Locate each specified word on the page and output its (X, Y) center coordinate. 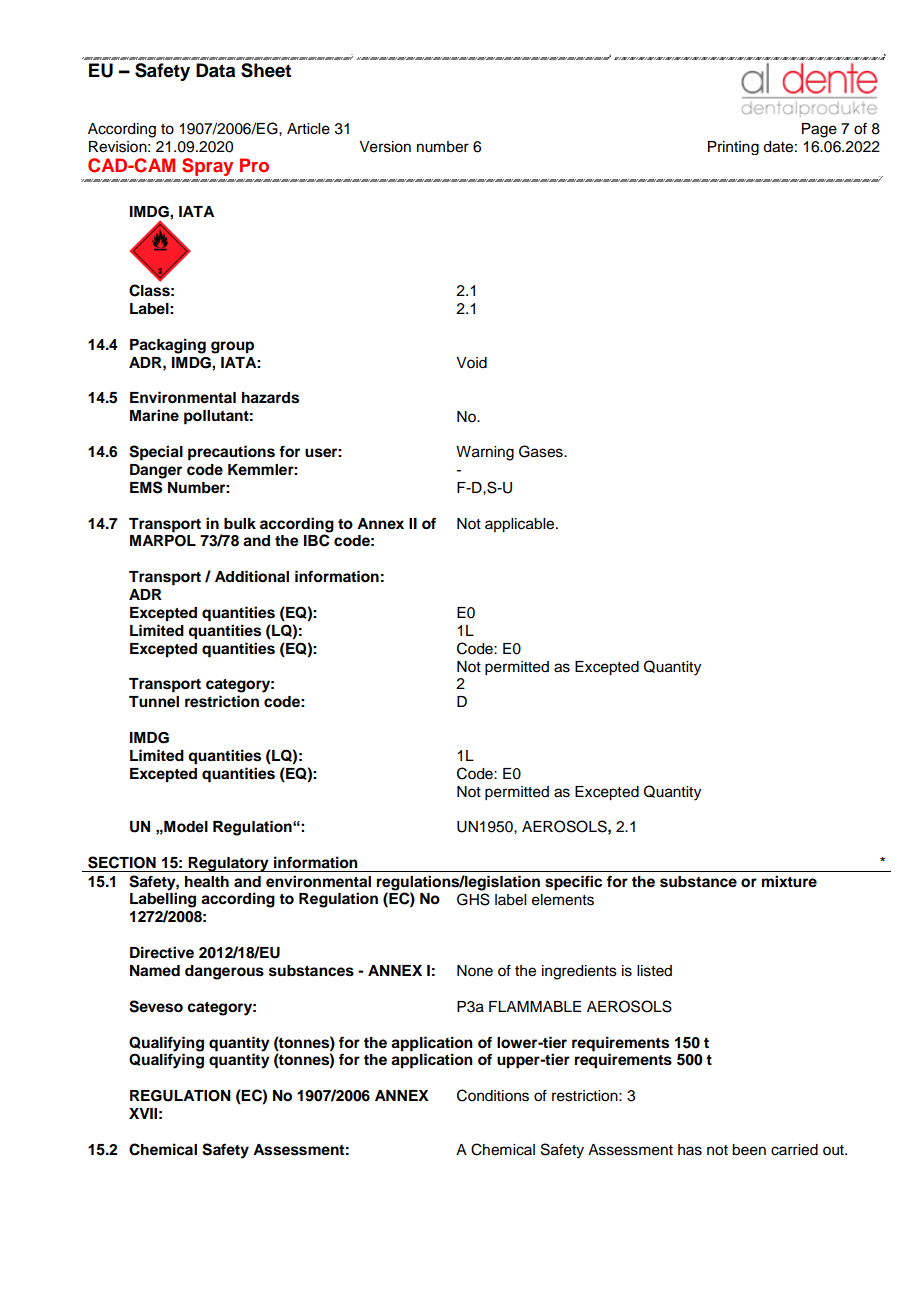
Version (385, 147)
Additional (252, 576)
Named (155, 971)
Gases (542, 451)
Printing (733, 148)
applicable (521, 525)
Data (215, 70)
